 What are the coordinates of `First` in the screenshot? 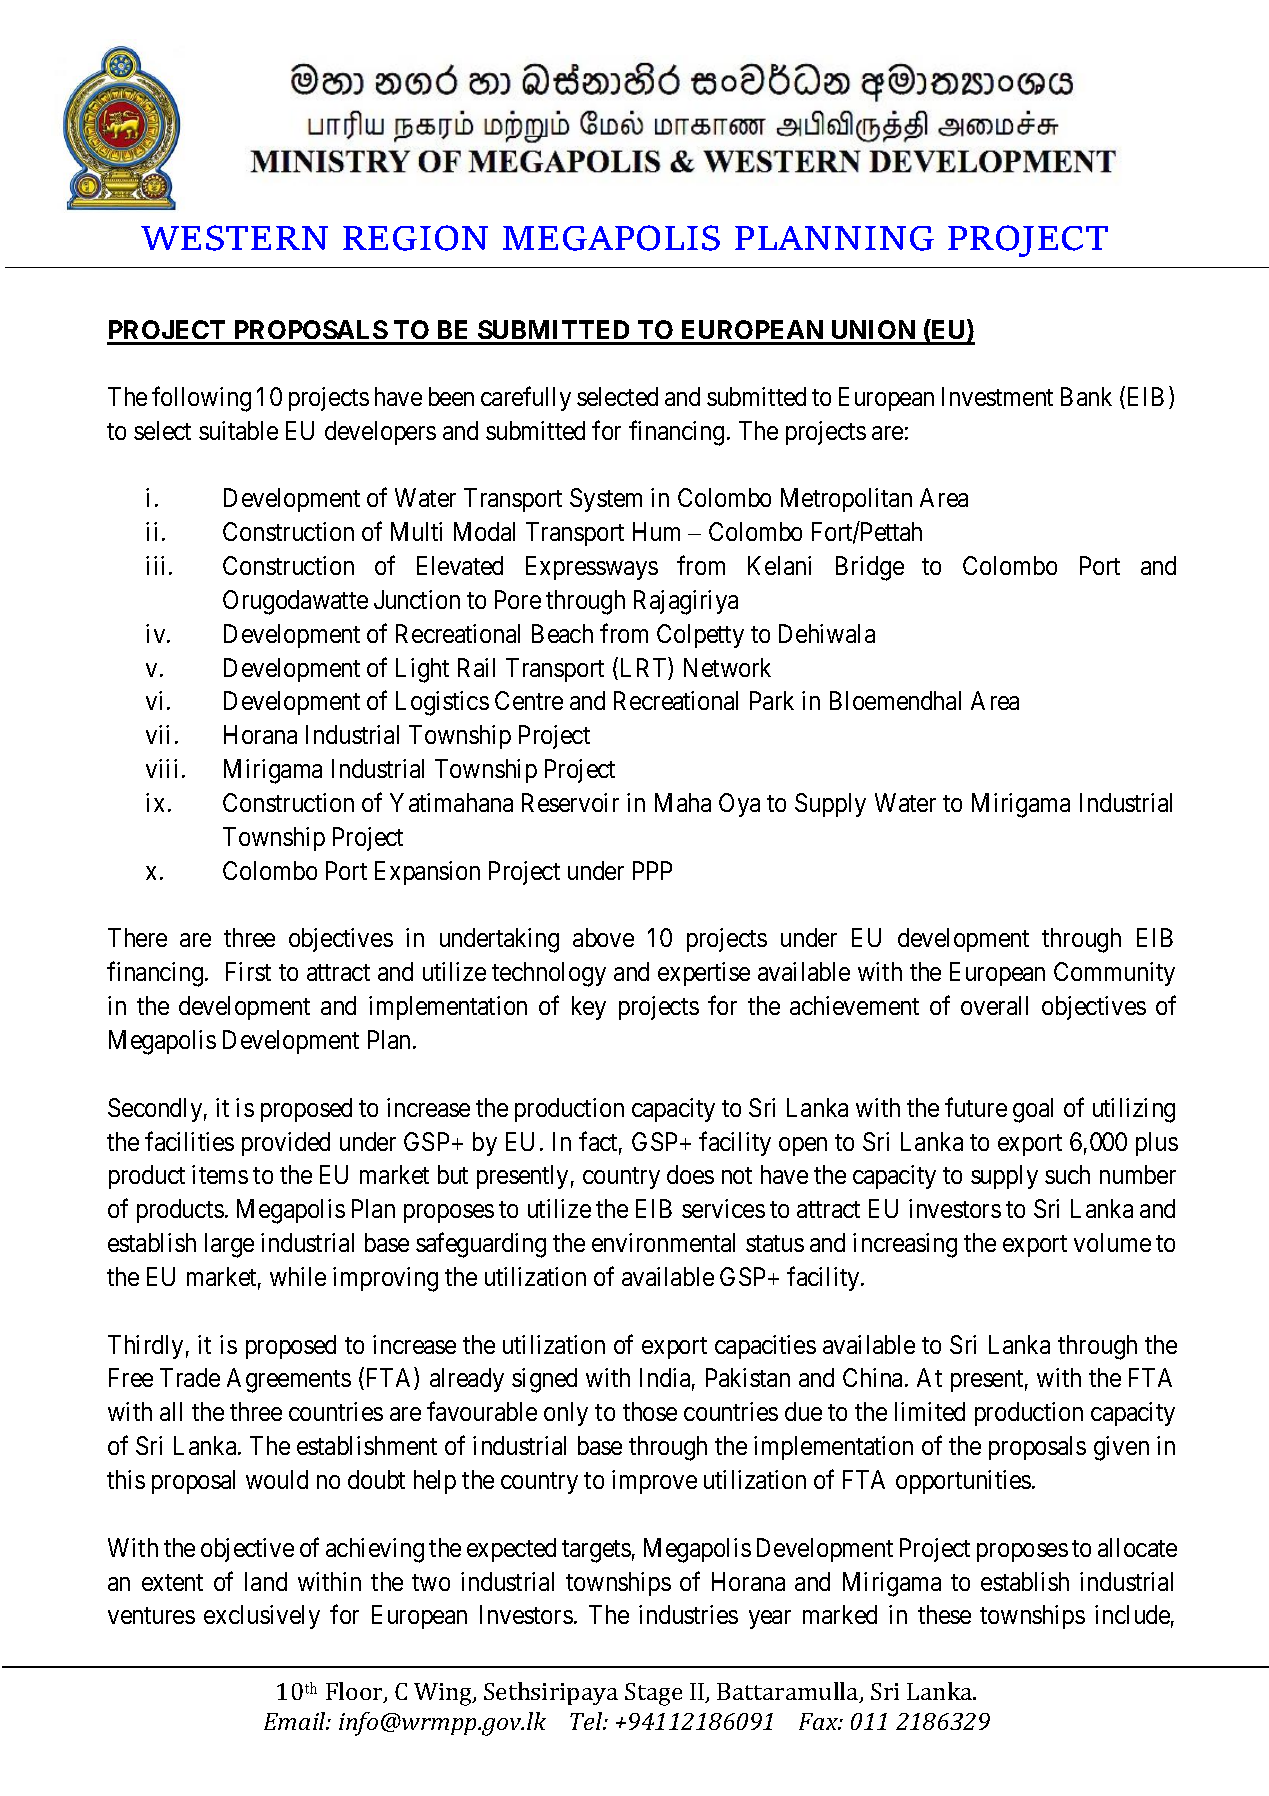 It's located at (248, 971).
